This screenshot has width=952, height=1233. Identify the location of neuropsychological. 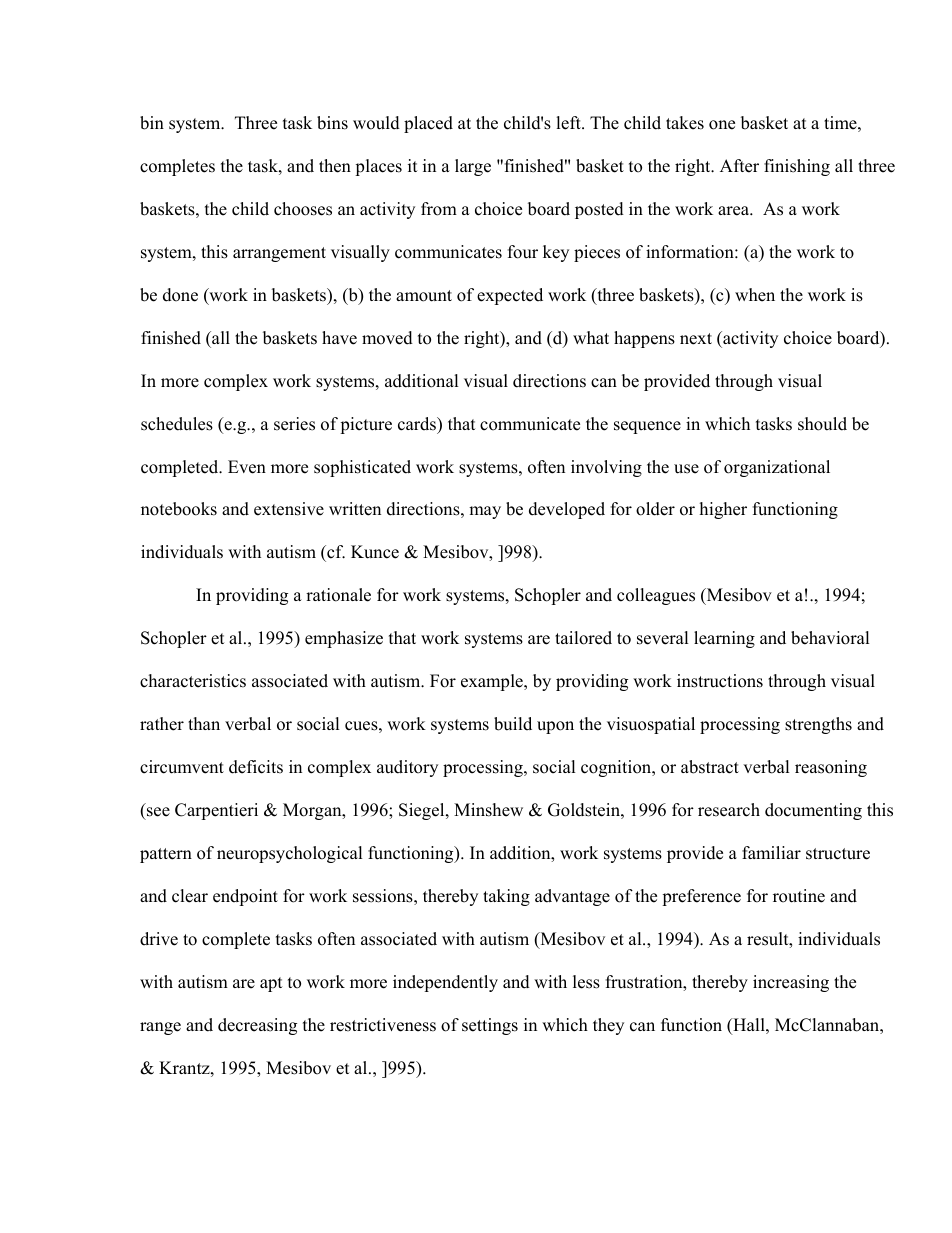
(290, 854).
